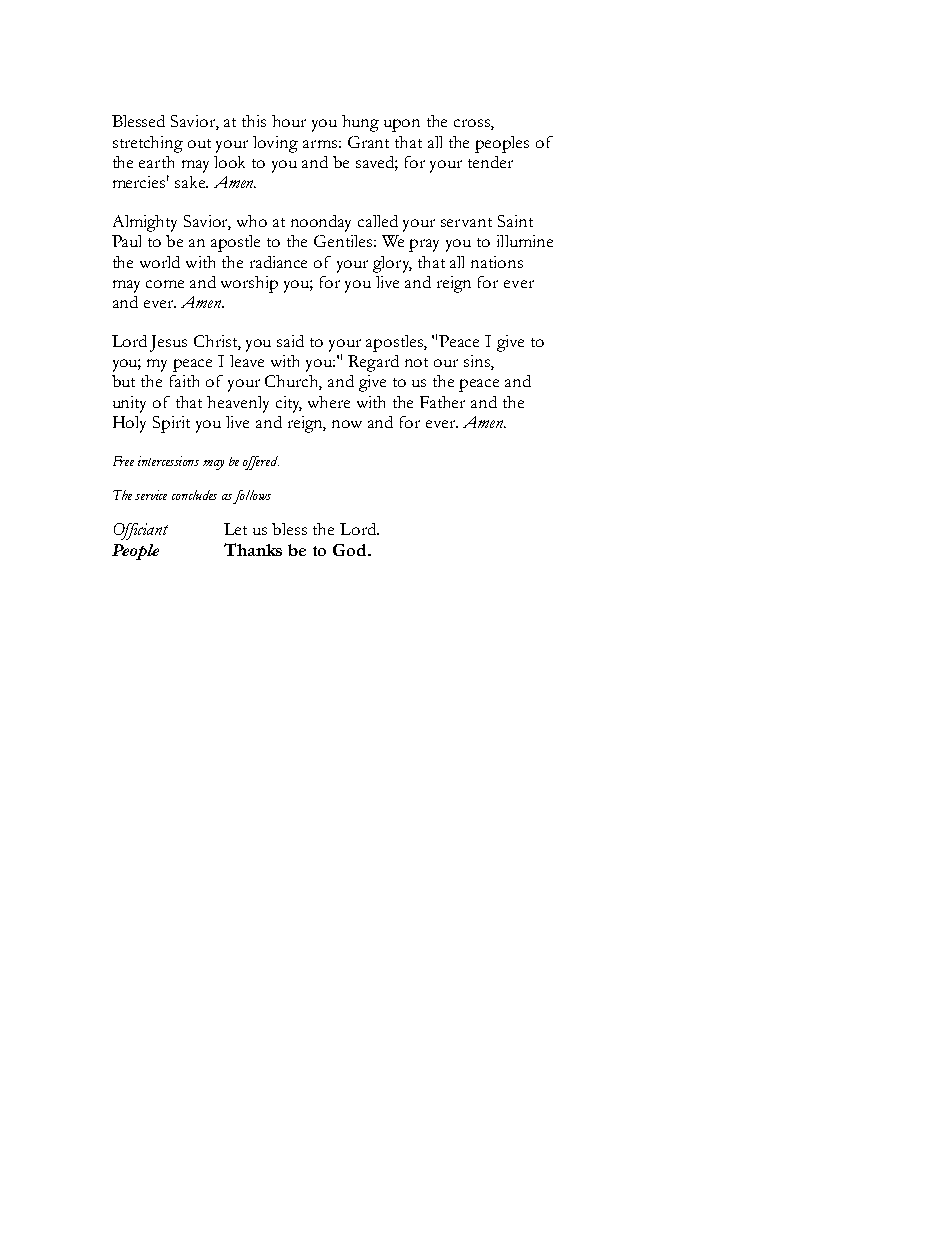  What do you see at coordinates (168, 343) in the image?
I see `Jesus` at bounding box center [168, 343].
